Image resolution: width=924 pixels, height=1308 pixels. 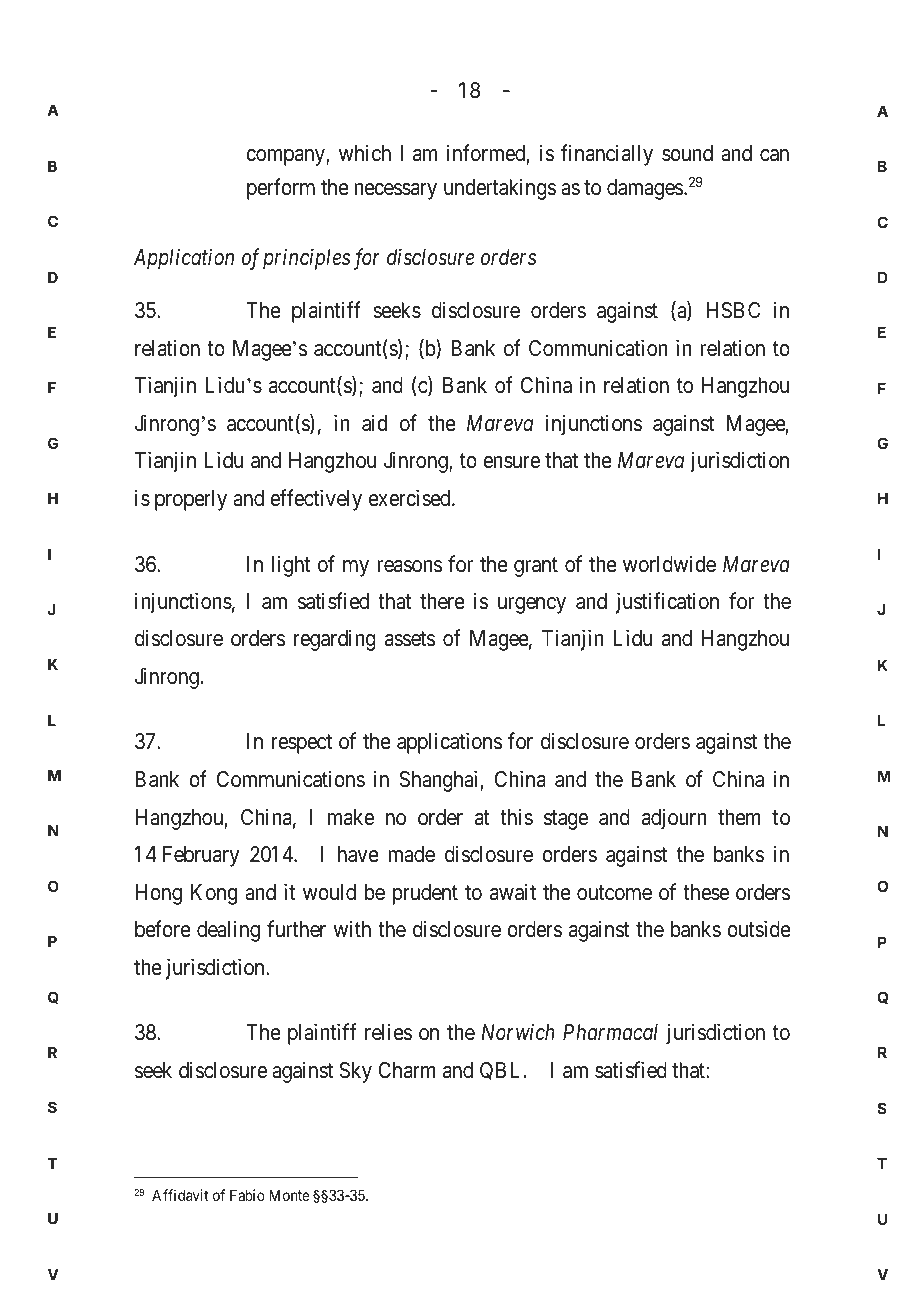 I want to click on Shanghai, so click(x=440, y=781).
